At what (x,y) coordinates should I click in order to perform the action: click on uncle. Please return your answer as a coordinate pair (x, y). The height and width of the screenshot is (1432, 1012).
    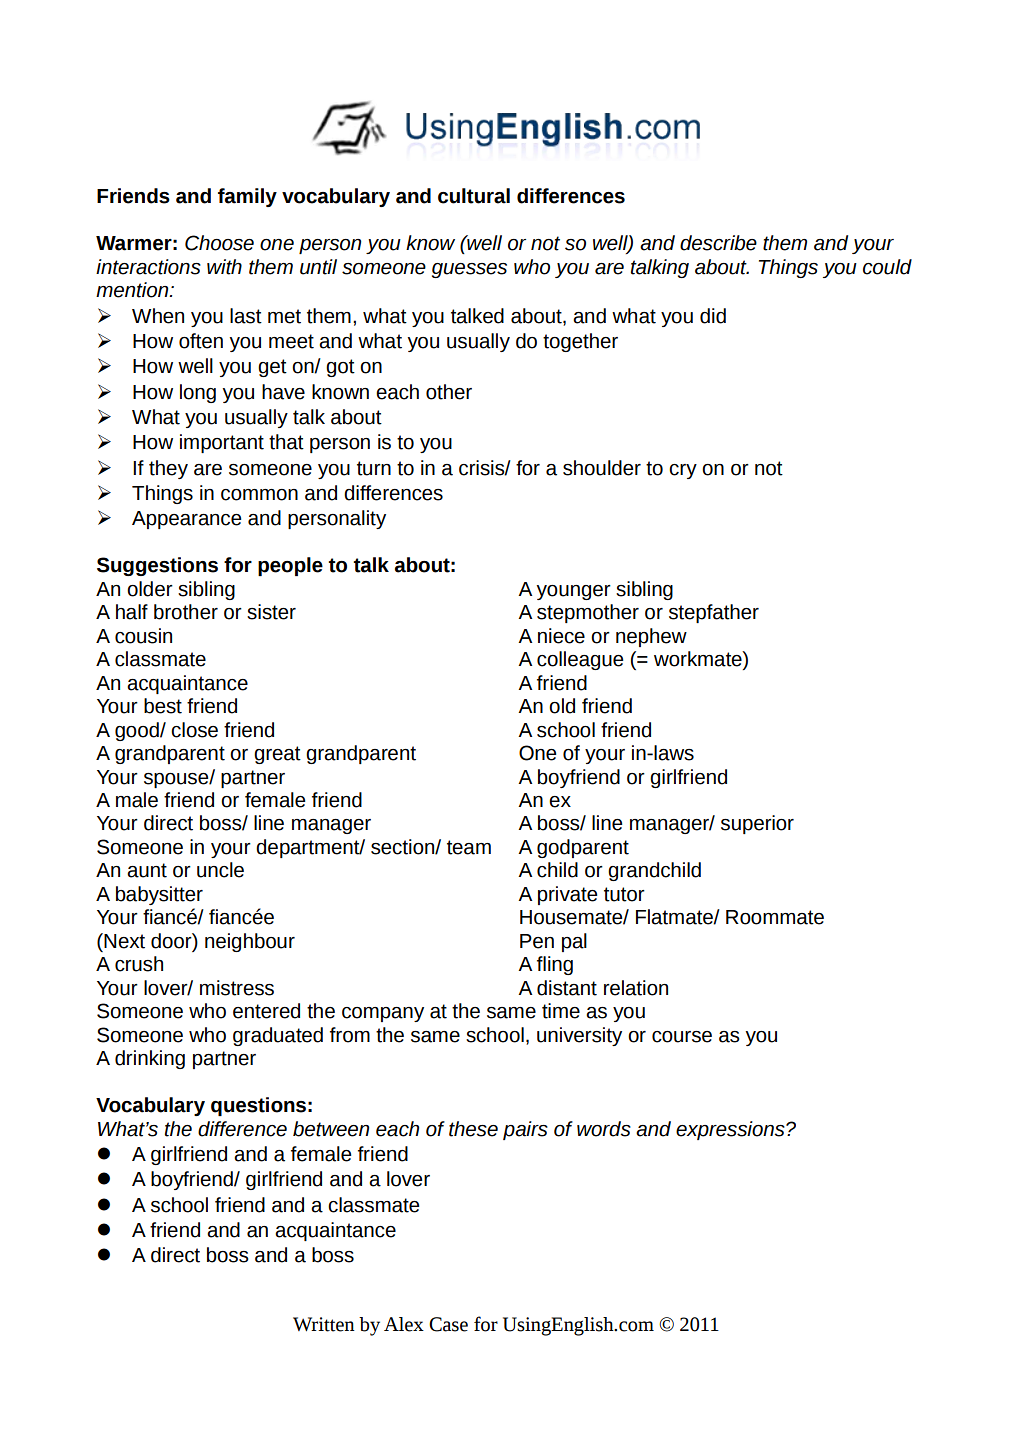
    Looking at the image, I should click on (220, 870).
